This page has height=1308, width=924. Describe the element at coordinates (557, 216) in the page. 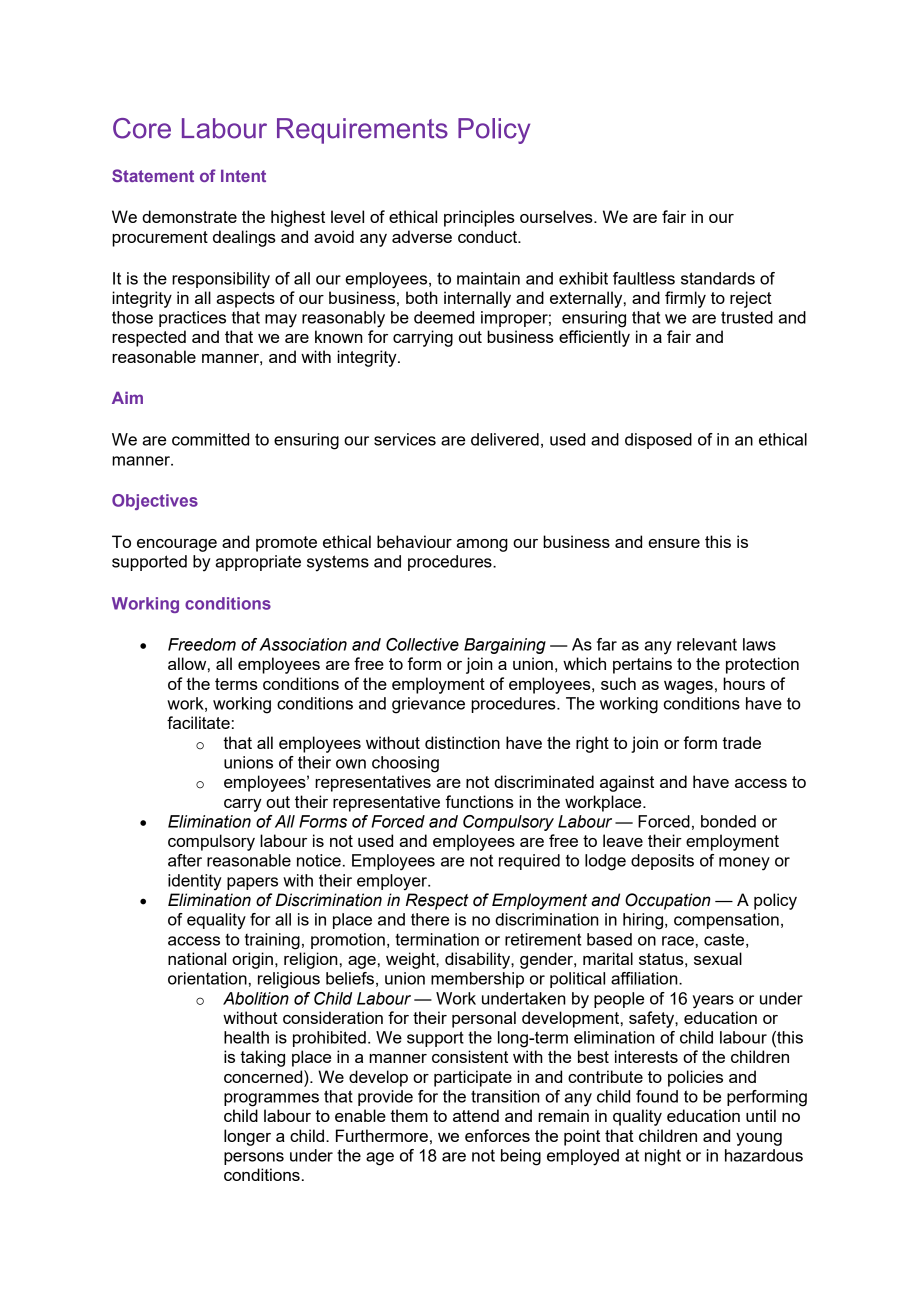

I see `ourselves` at that location.
